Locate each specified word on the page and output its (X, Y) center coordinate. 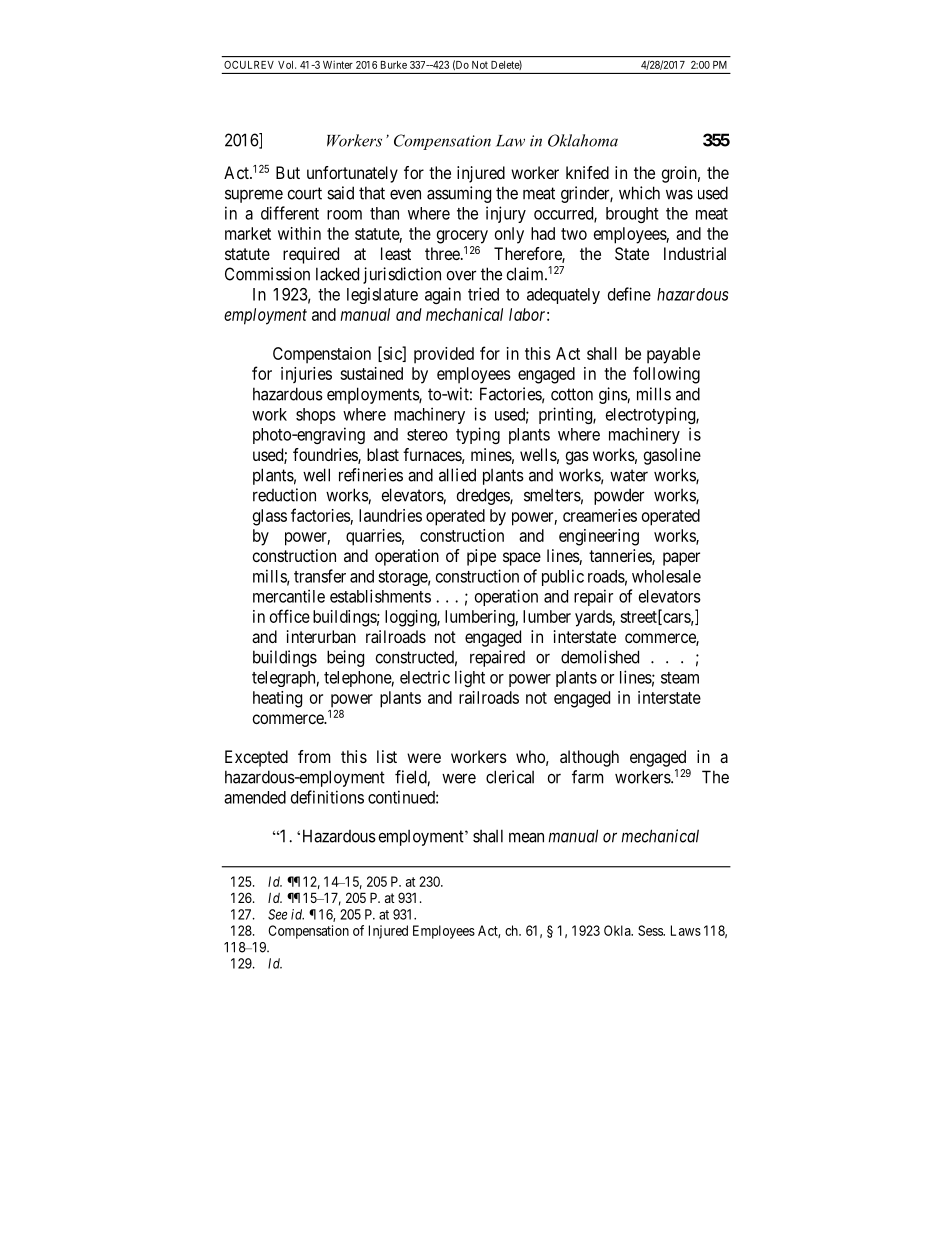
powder (619, 496)
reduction (284, 495)
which (639, 193)
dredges (484, 496)
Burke (394, 65)
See (277, 914)
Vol (287, 65)
